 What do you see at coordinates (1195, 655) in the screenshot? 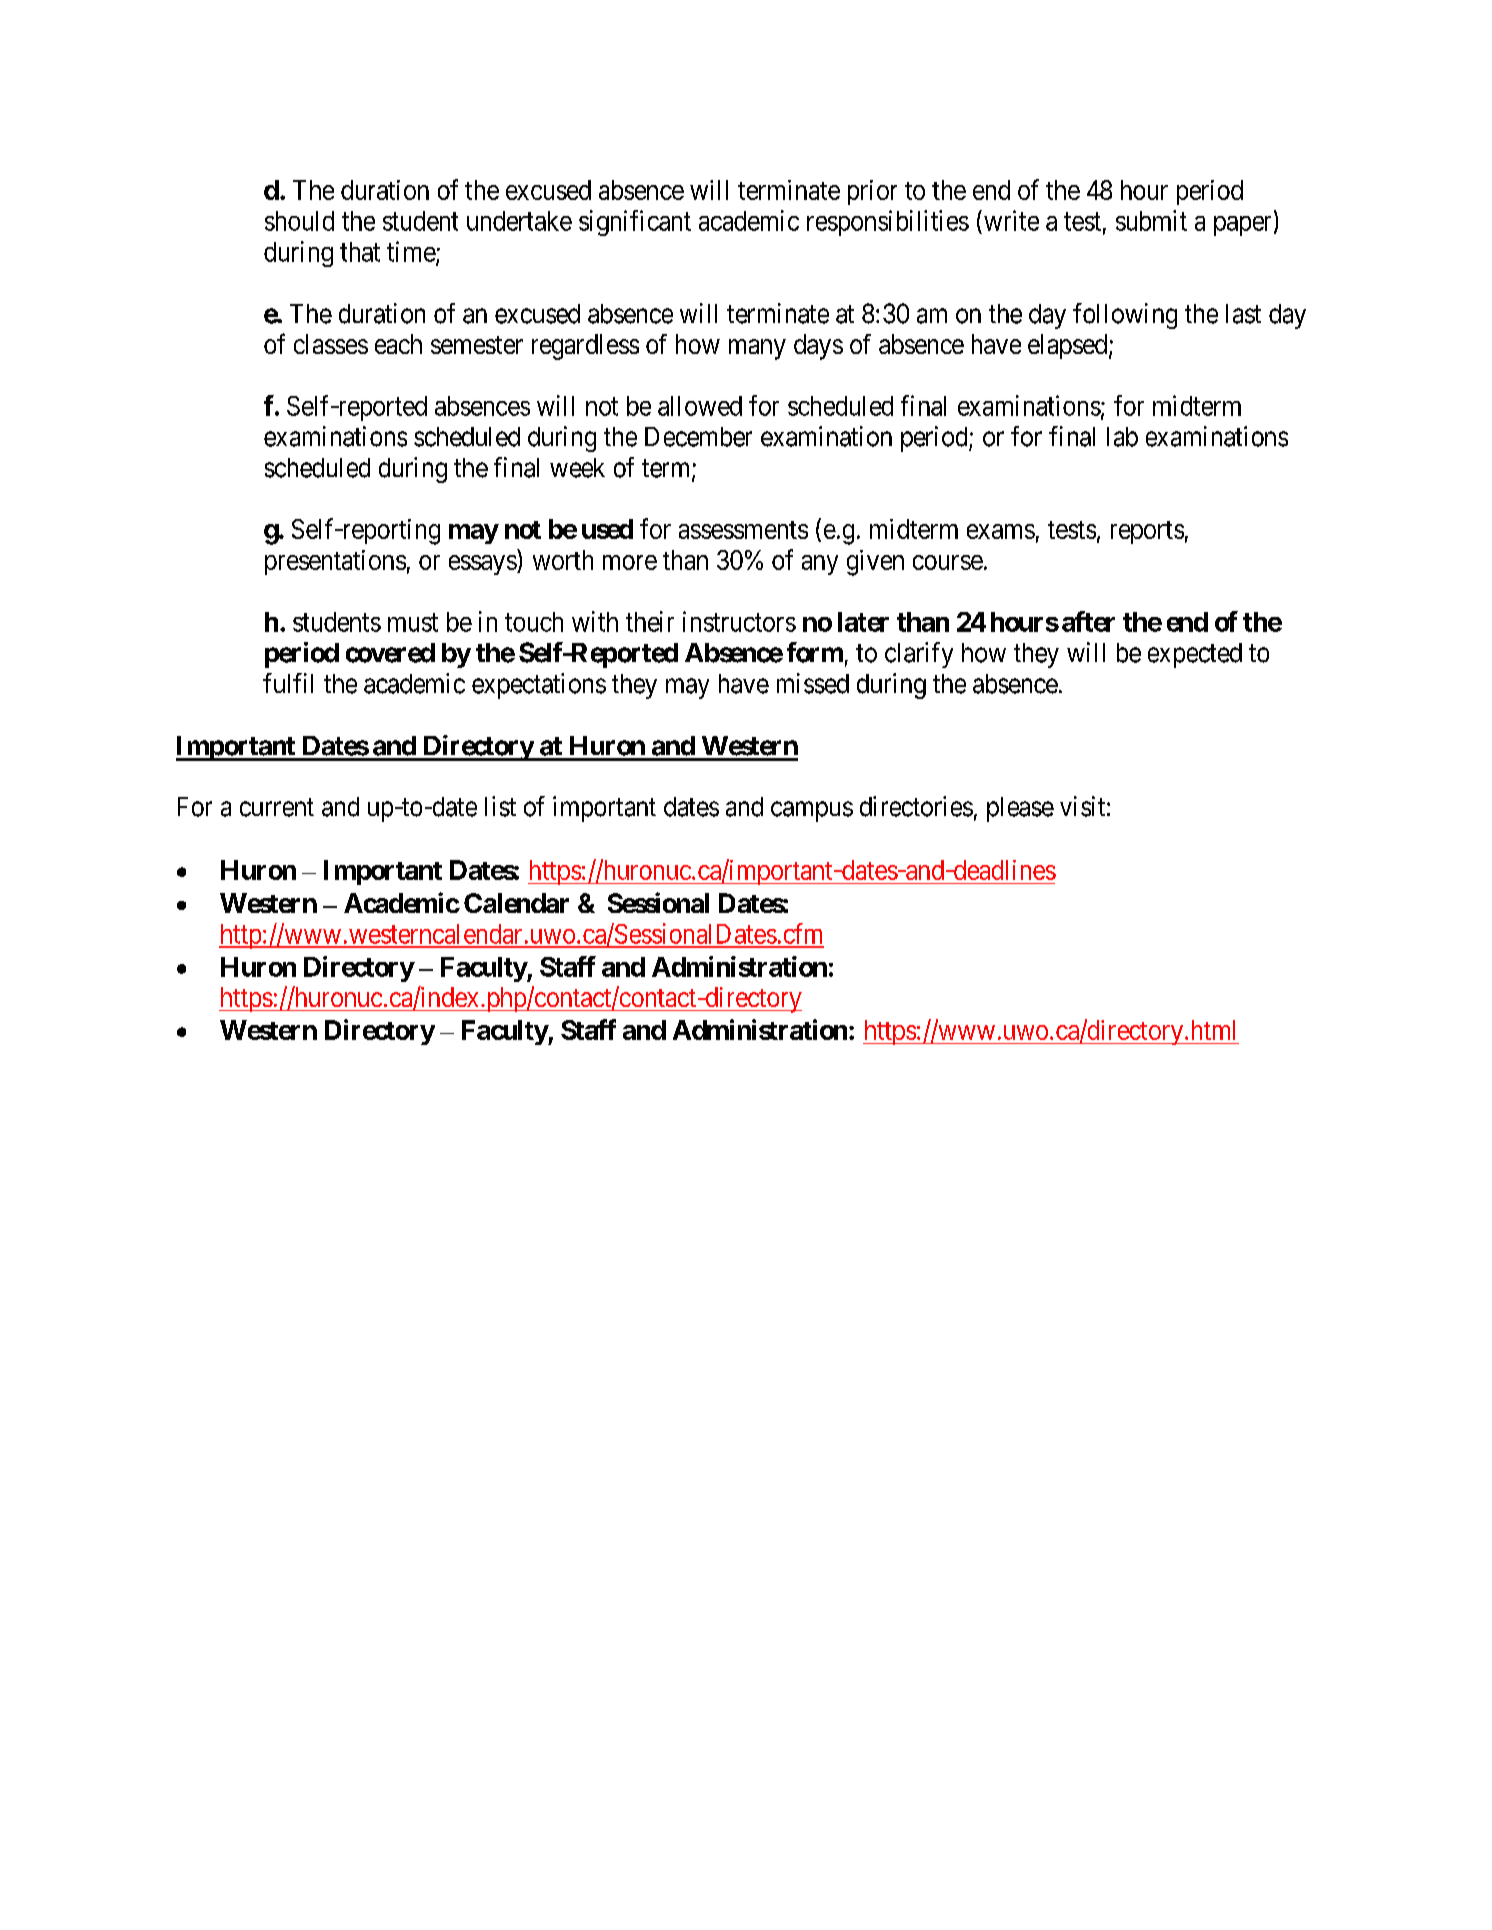
I see `expected` at bounding box center [1195, 655].
